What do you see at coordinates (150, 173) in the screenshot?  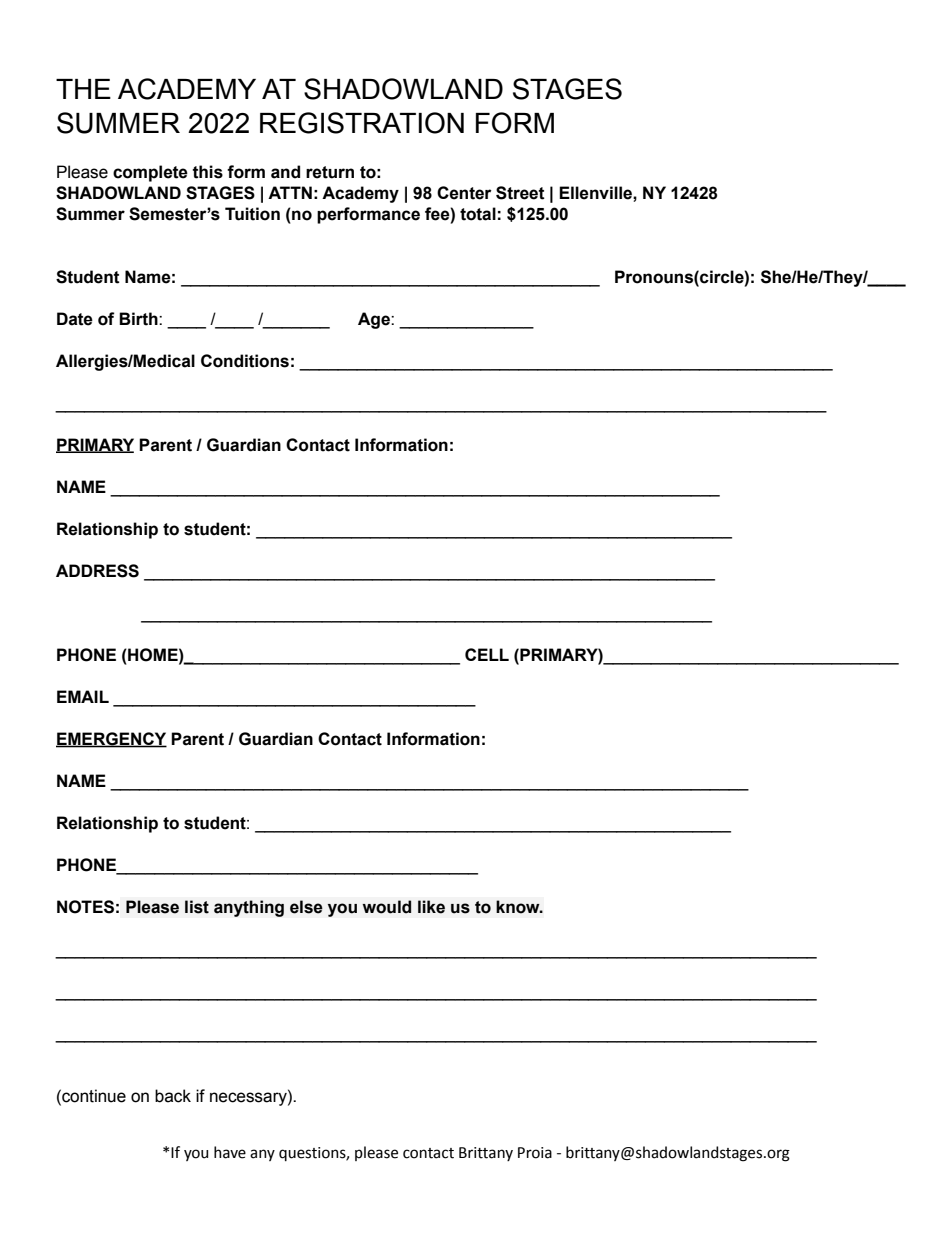 I see `complete` at bounding box center [150, 173].
